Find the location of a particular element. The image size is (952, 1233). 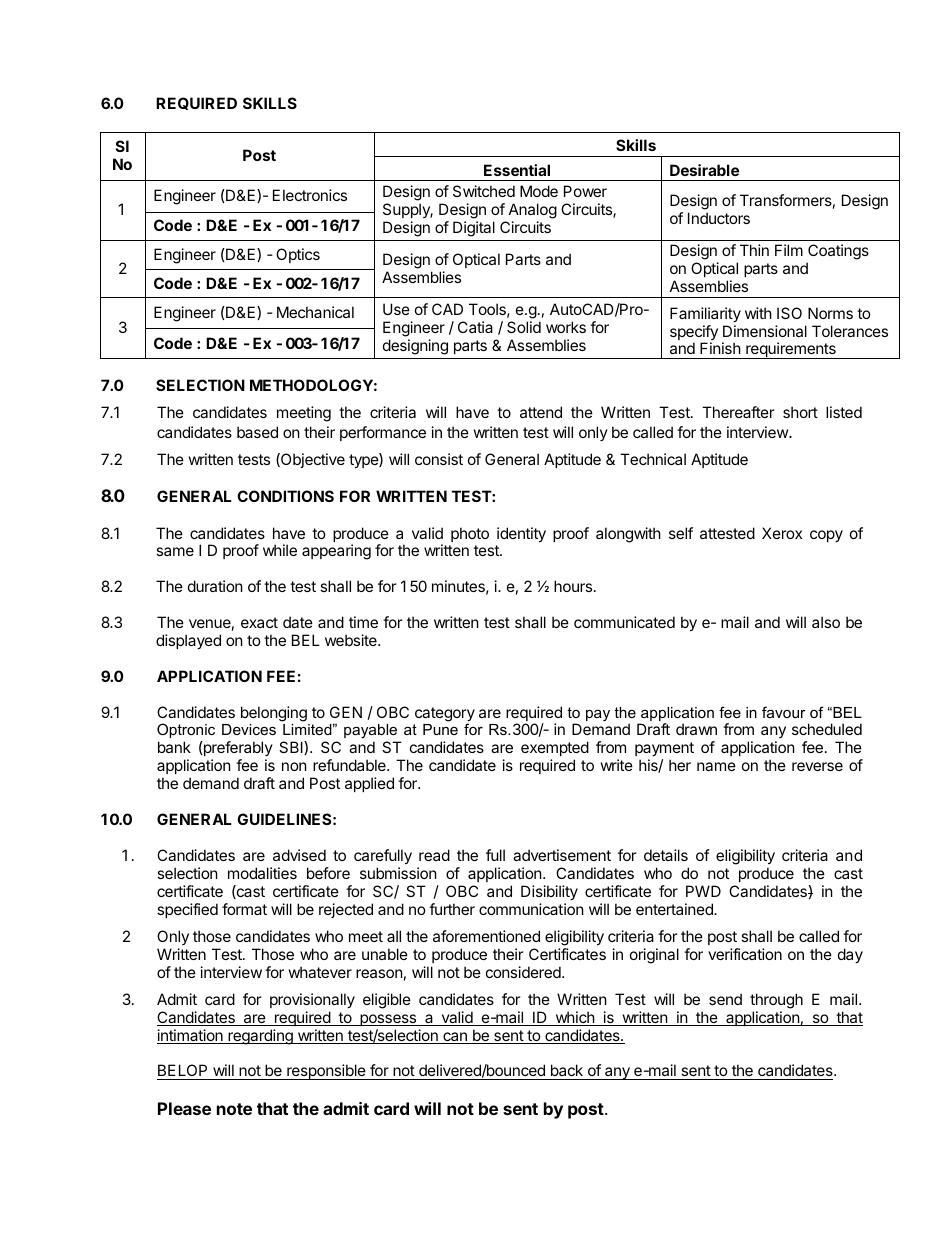

Xerox is located at coordinates (782, 533).
